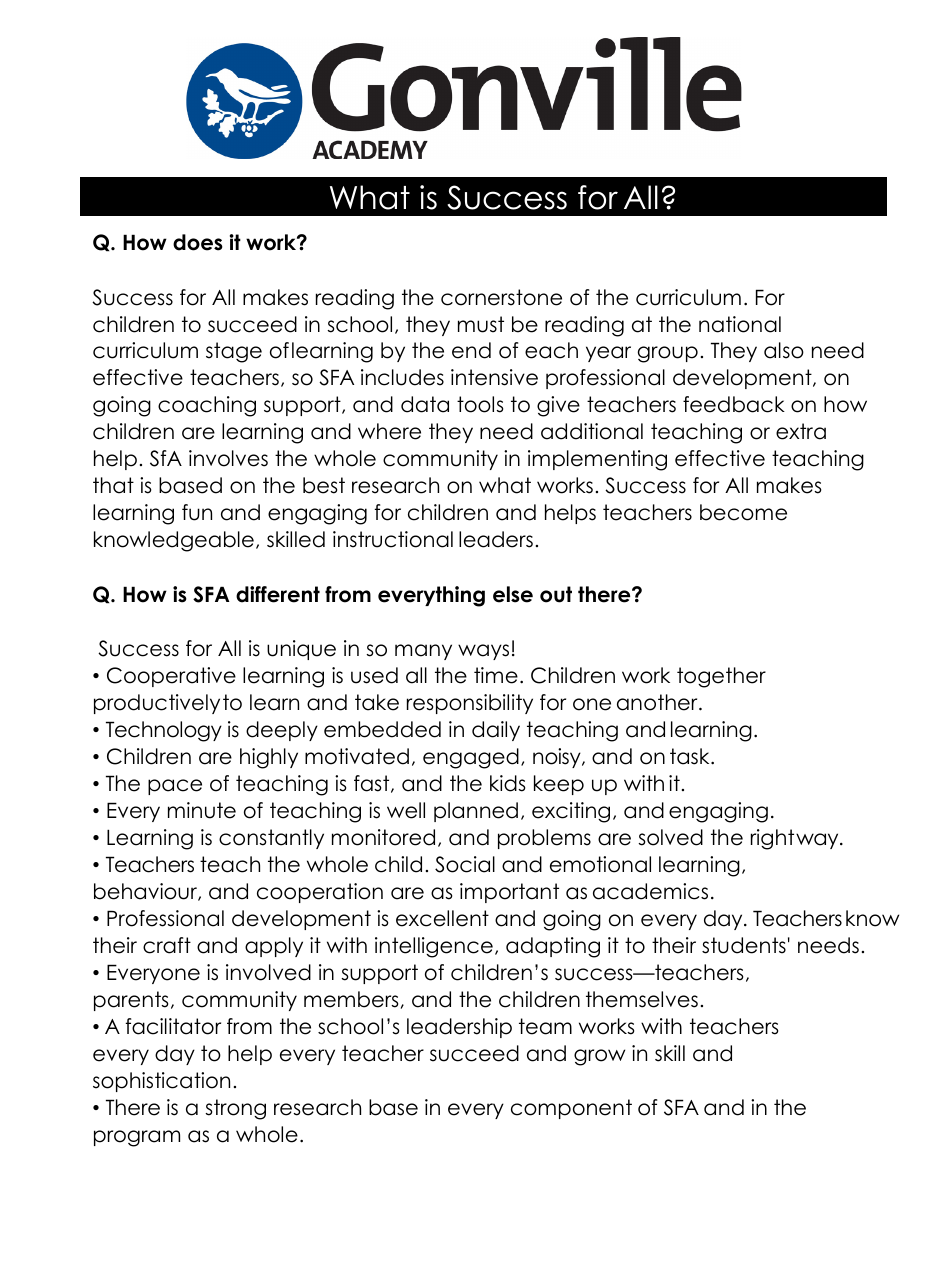 This screenshot has height=1270, width=952. Describe the element at coordinates (743, 512) in the screenshot. I see `become` at that location.
